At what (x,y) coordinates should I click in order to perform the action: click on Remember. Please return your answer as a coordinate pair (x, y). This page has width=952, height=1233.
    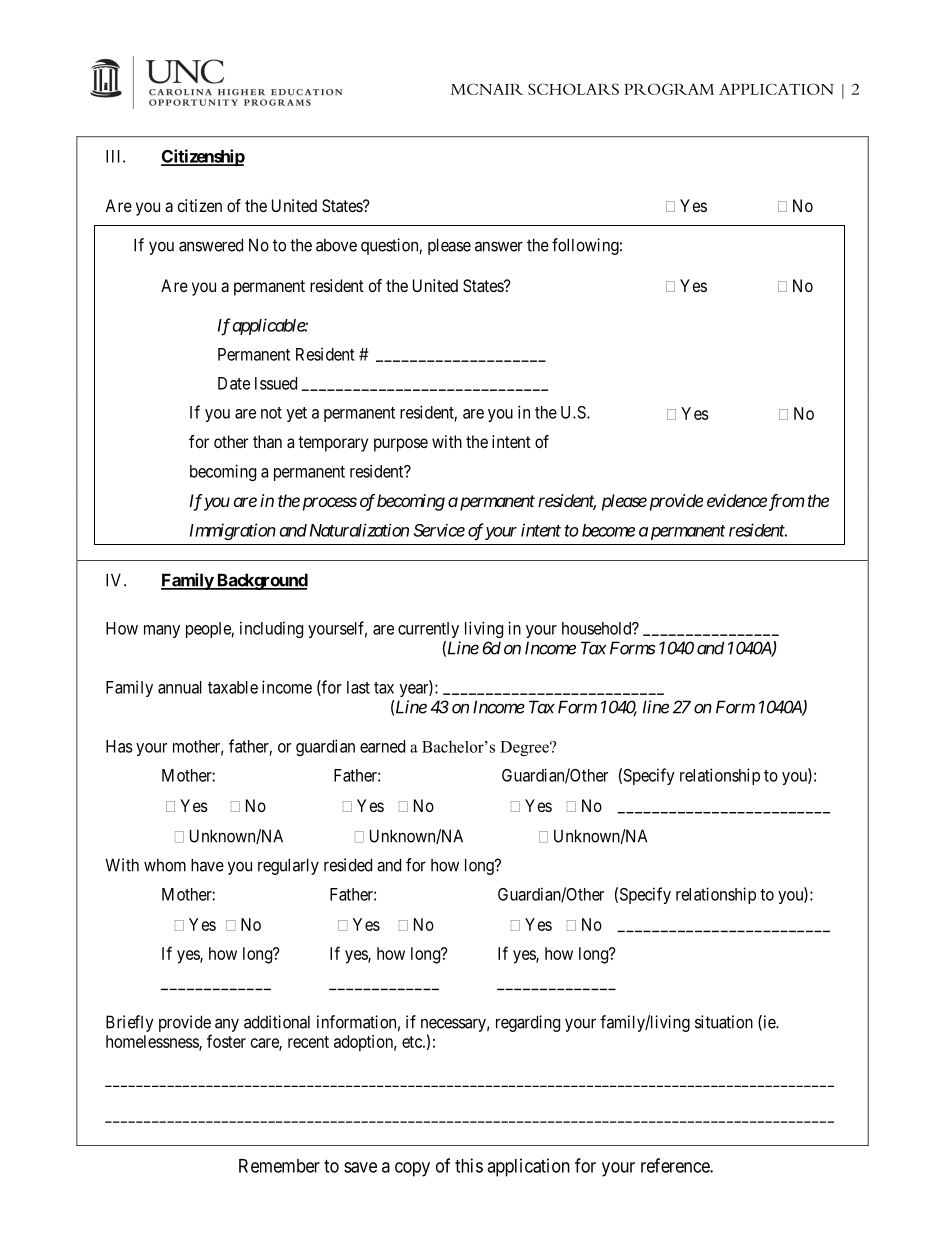
    Looking at the image, I should click on (279, 1166).
